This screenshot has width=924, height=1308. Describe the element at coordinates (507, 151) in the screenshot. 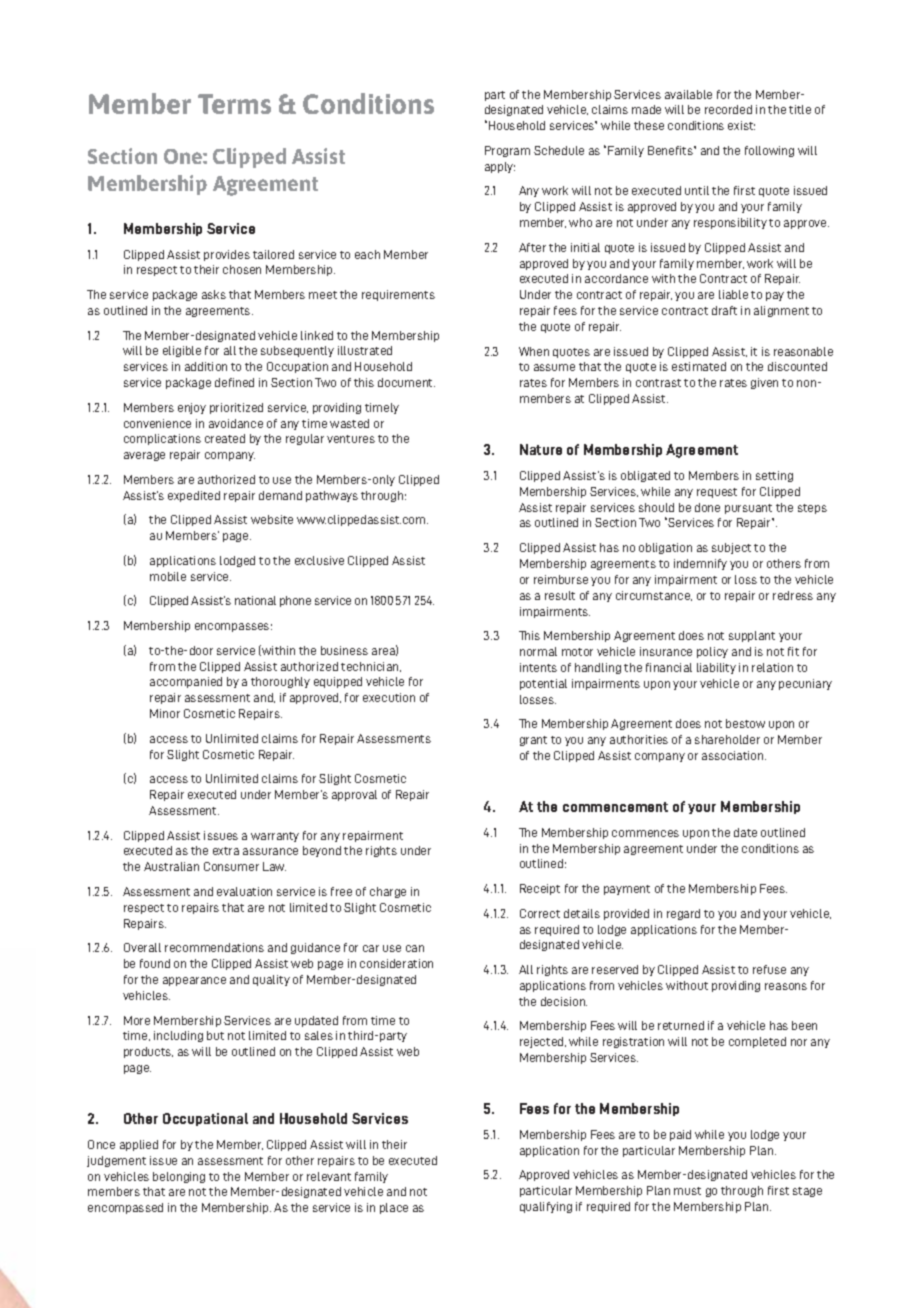

I see `Program` at that location.
